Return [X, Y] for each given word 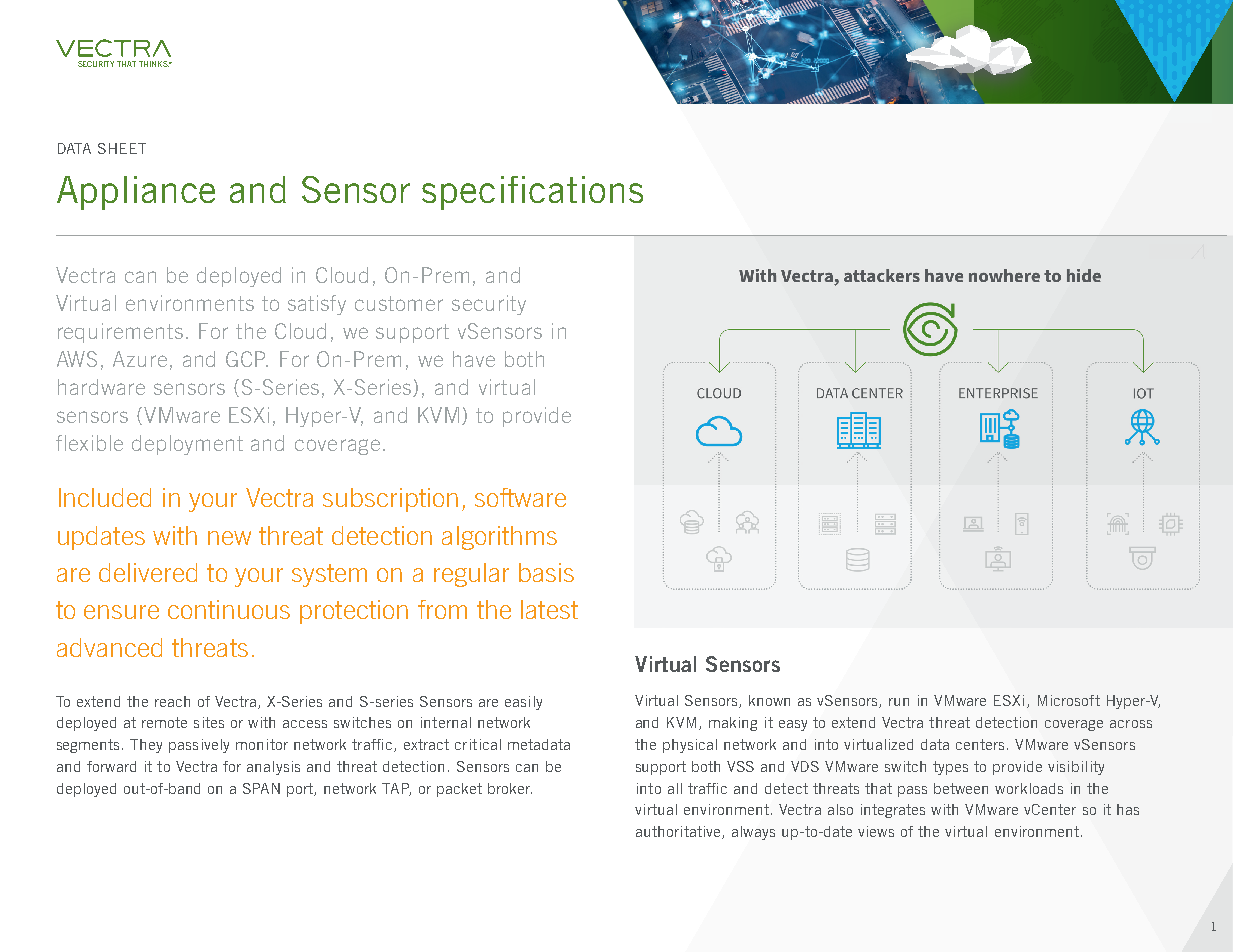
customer [399, 303]
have [474, 359]
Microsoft [1069, 700]
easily [523, 703]
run [899, 702]
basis [546, 572]
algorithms [499, 538]
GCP [247, 359]
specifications [532, 193]
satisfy [317, 305]
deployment [187, 445]
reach [172, 701]
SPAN [261, 788]
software [520, 497]
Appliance [136, 193]
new [229, 538]
